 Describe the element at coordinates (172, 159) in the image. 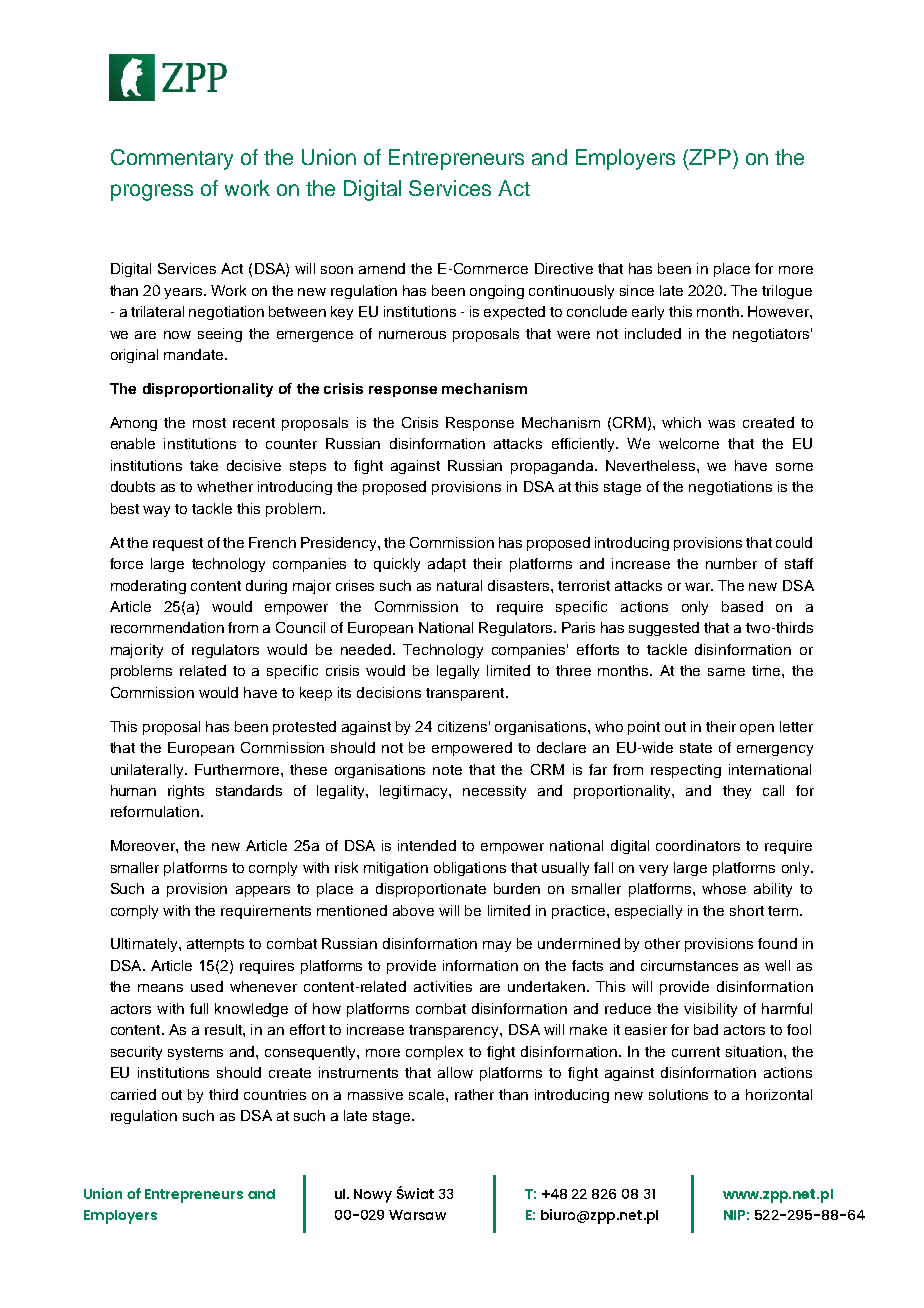

I see `Commentary` at that location.
